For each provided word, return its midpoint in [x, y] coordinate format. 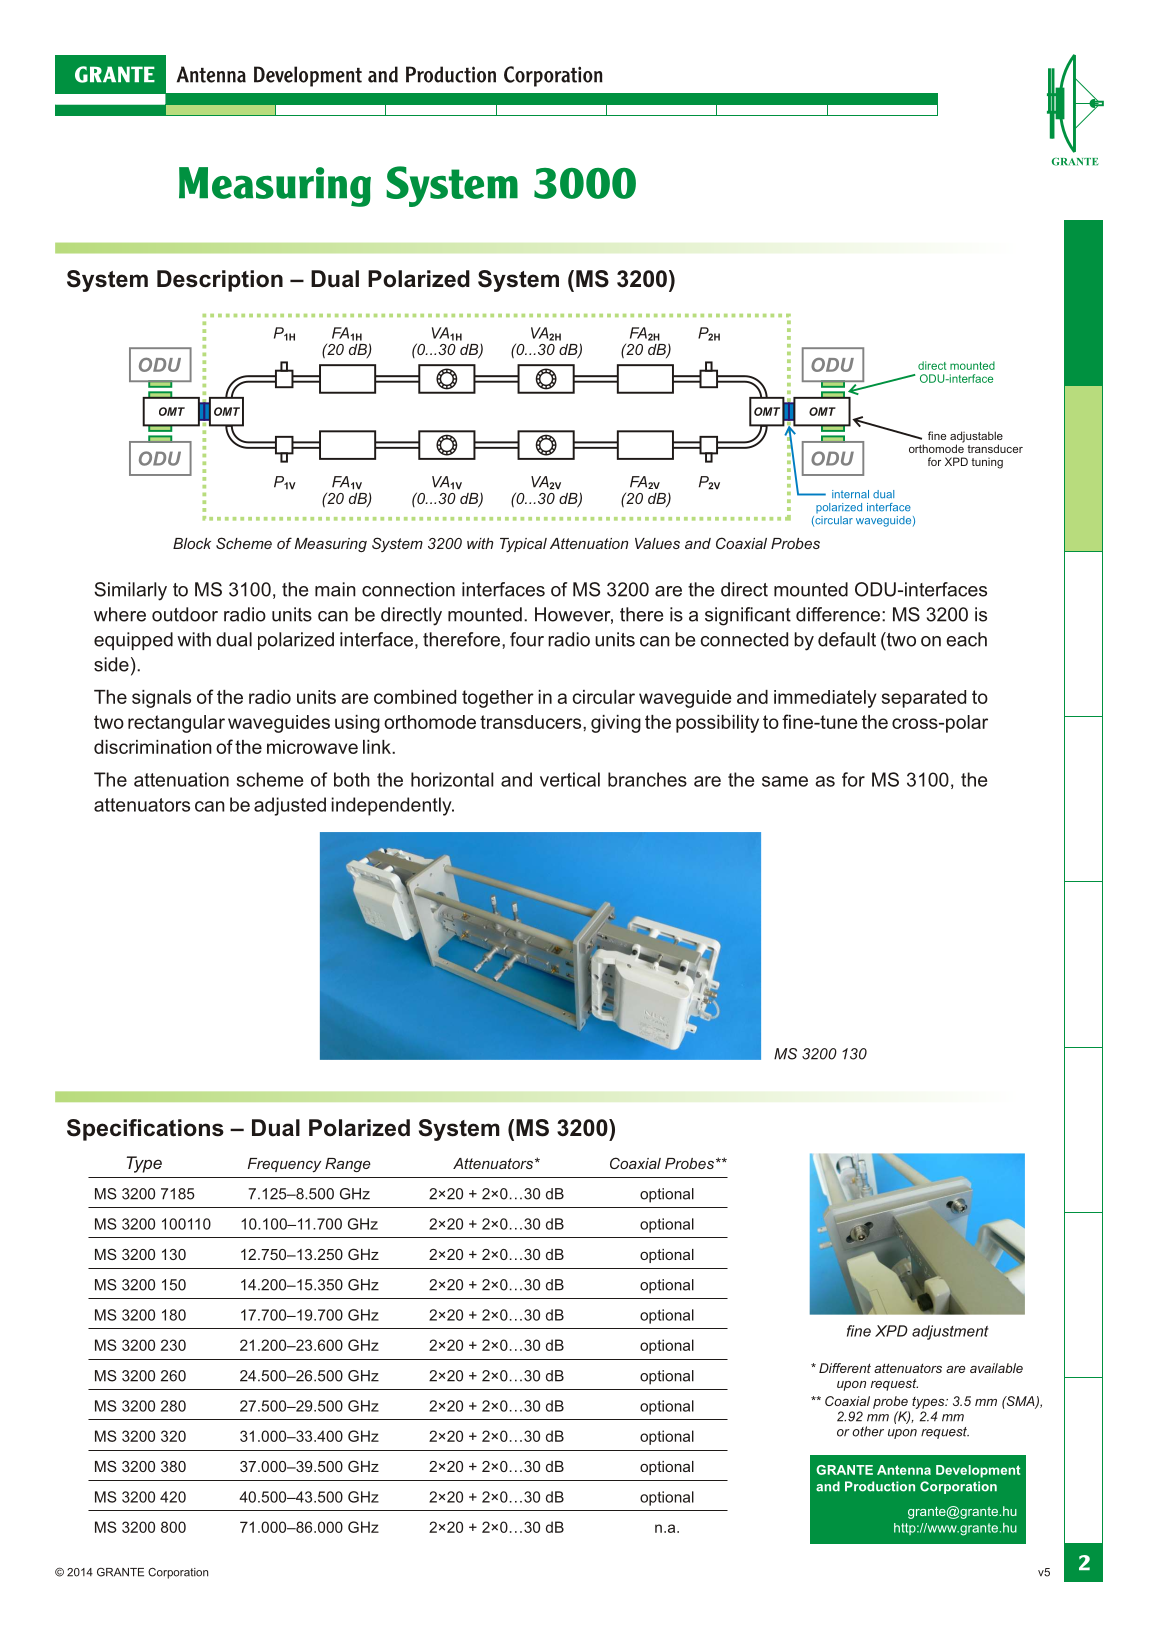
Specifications [145, 1130]
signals [161, 699]
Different [845, 1368]
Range [348, 1165]
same [785, 781]
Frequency [284, 1165]
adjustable [976, 438]
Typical [523, 545]
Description [220, 281]
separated [924, 699]
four [527, 639]
